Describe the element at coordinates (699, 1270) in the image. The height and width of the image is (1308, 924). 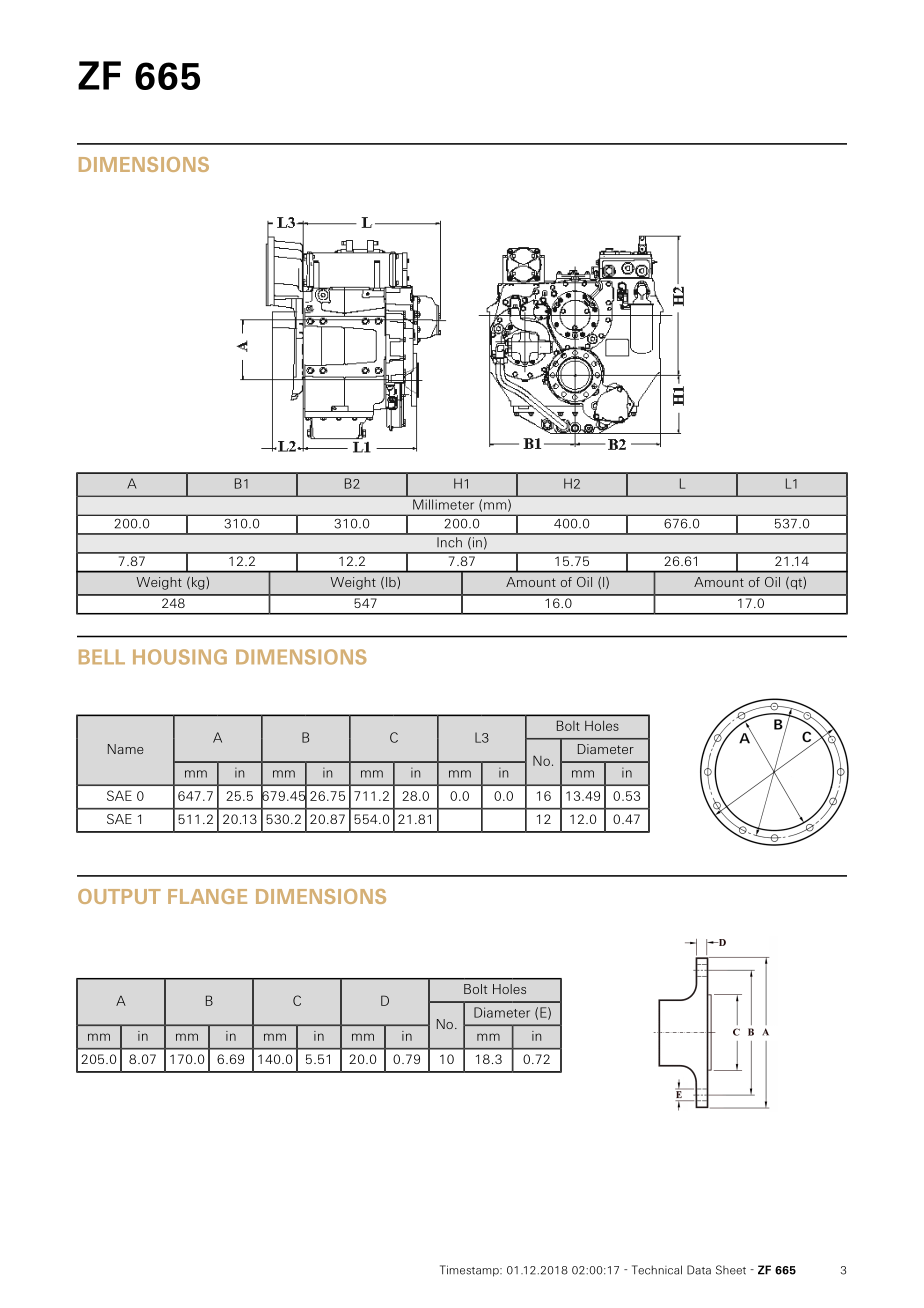
I see `Data` at that location.
